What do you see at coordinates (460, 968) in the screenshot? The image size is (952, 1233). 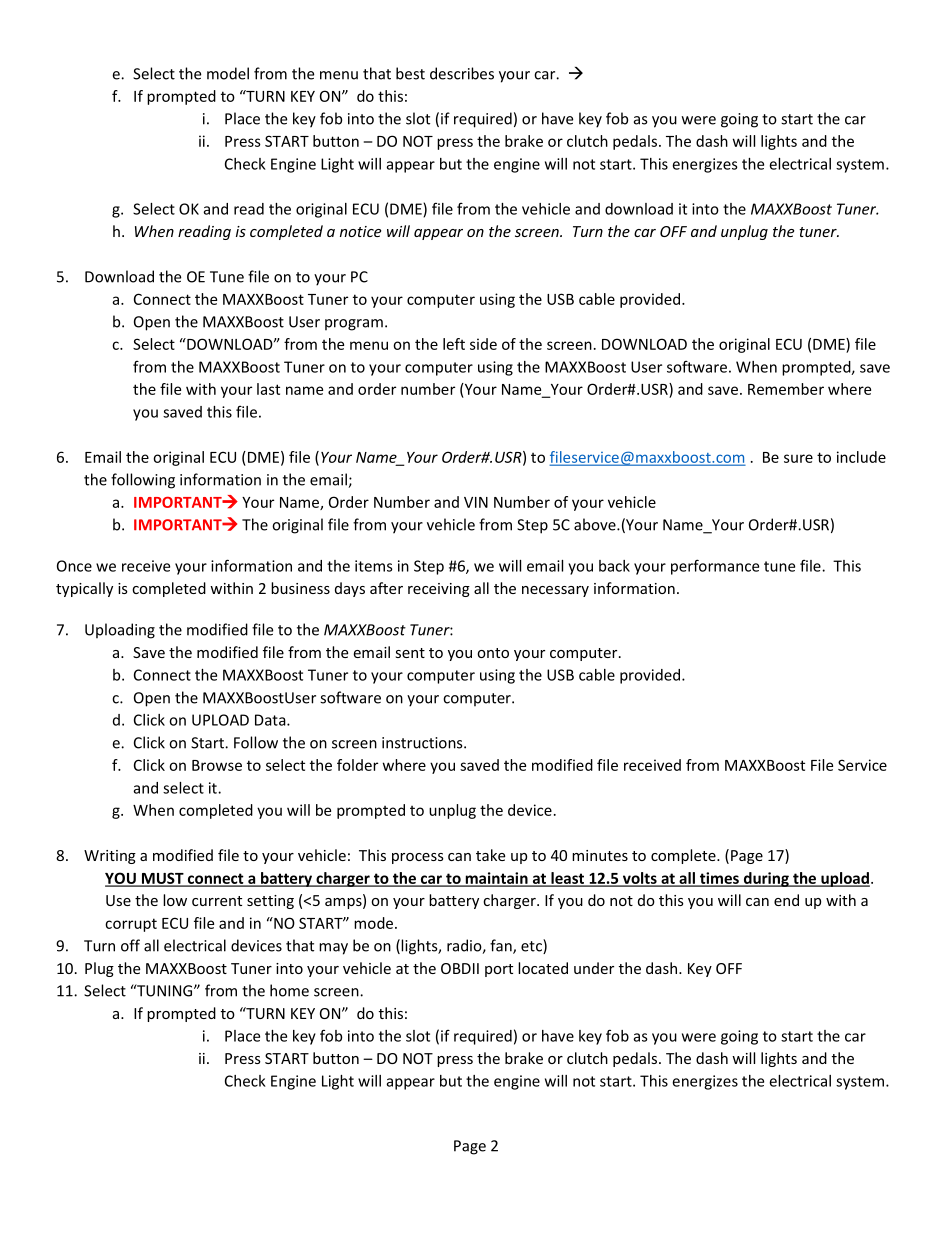 I see `OBDII` at bounding box center [460, 968].
